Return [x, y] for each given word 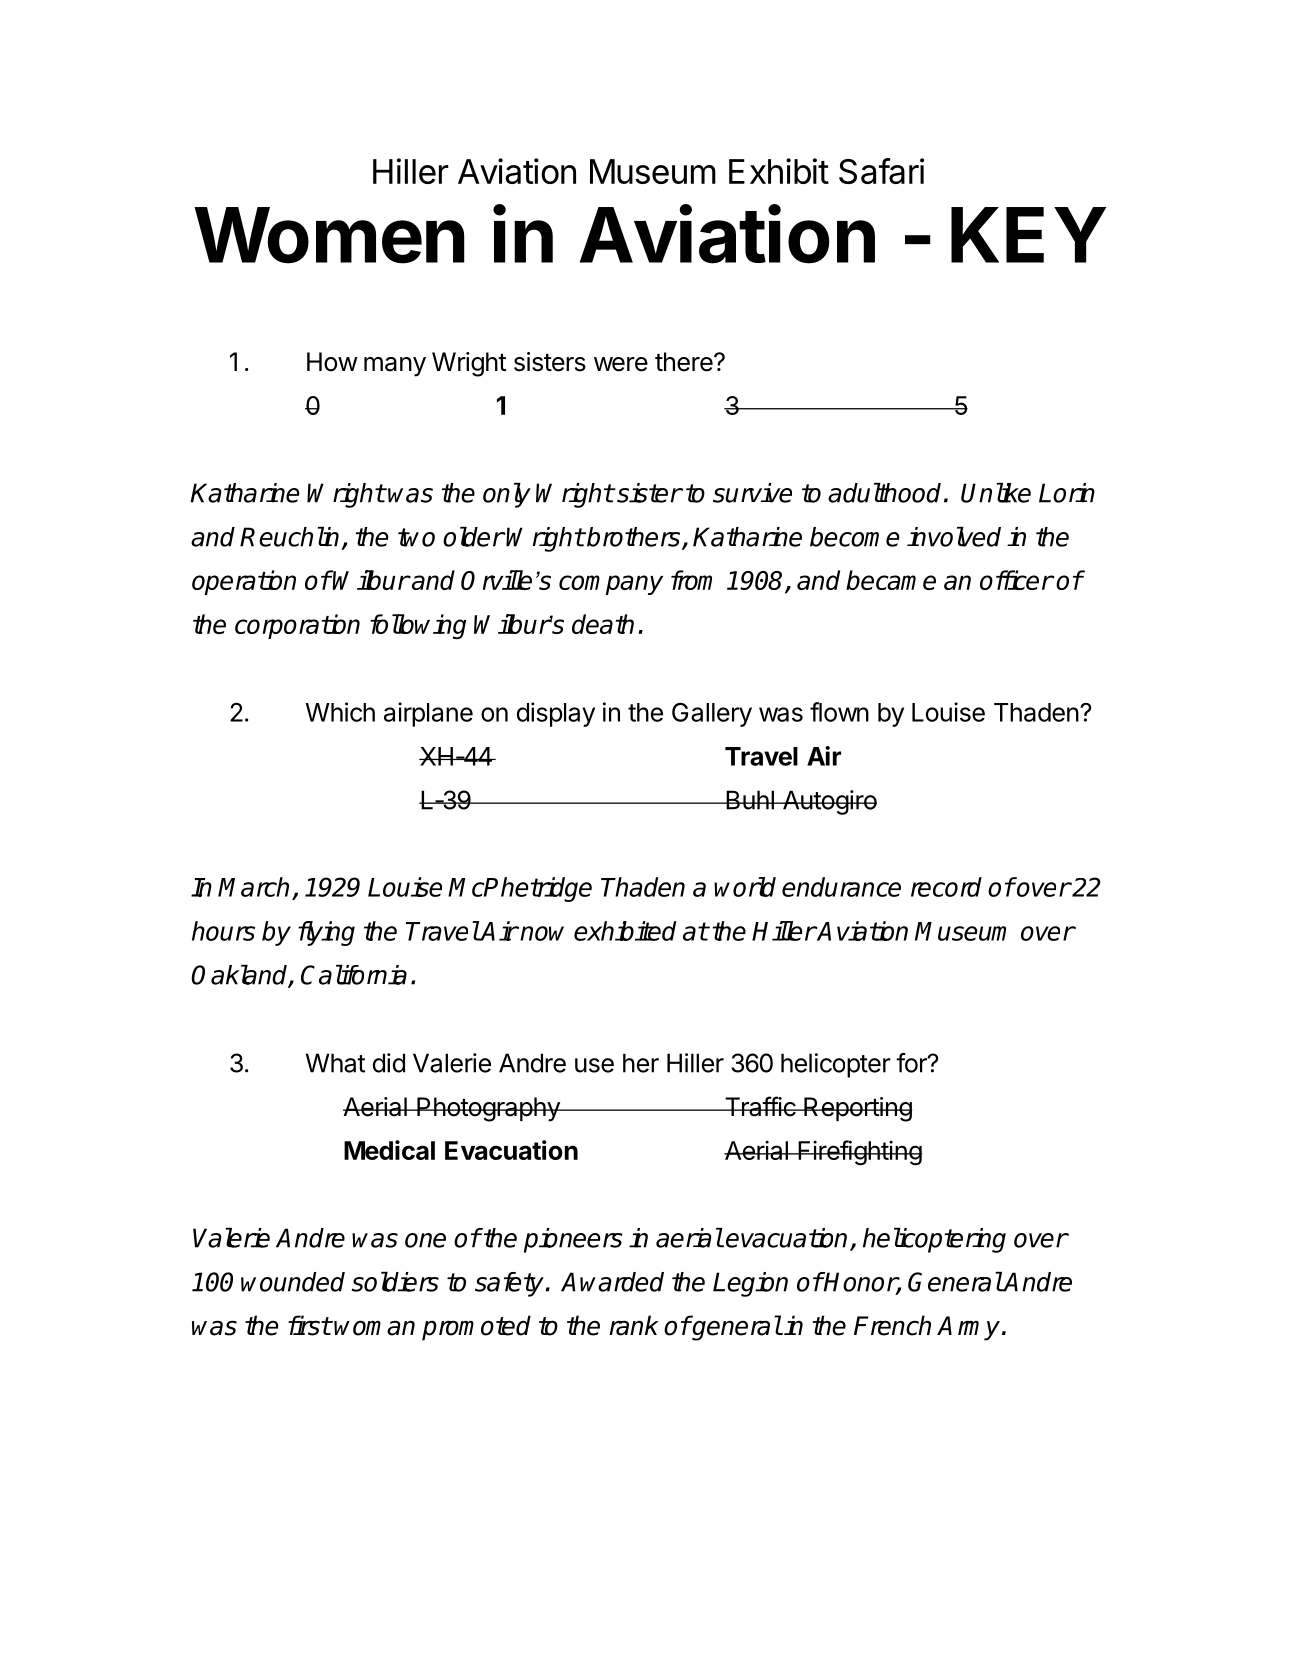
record [946, 887]
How [332, 362]
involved [954, 537]
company [611, 585]
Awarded [612, 1282]
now [542, 933]
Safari [881, 171]
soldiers [395, 1282]
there [685, 362]
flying [326, 933]
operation [244, 582]
